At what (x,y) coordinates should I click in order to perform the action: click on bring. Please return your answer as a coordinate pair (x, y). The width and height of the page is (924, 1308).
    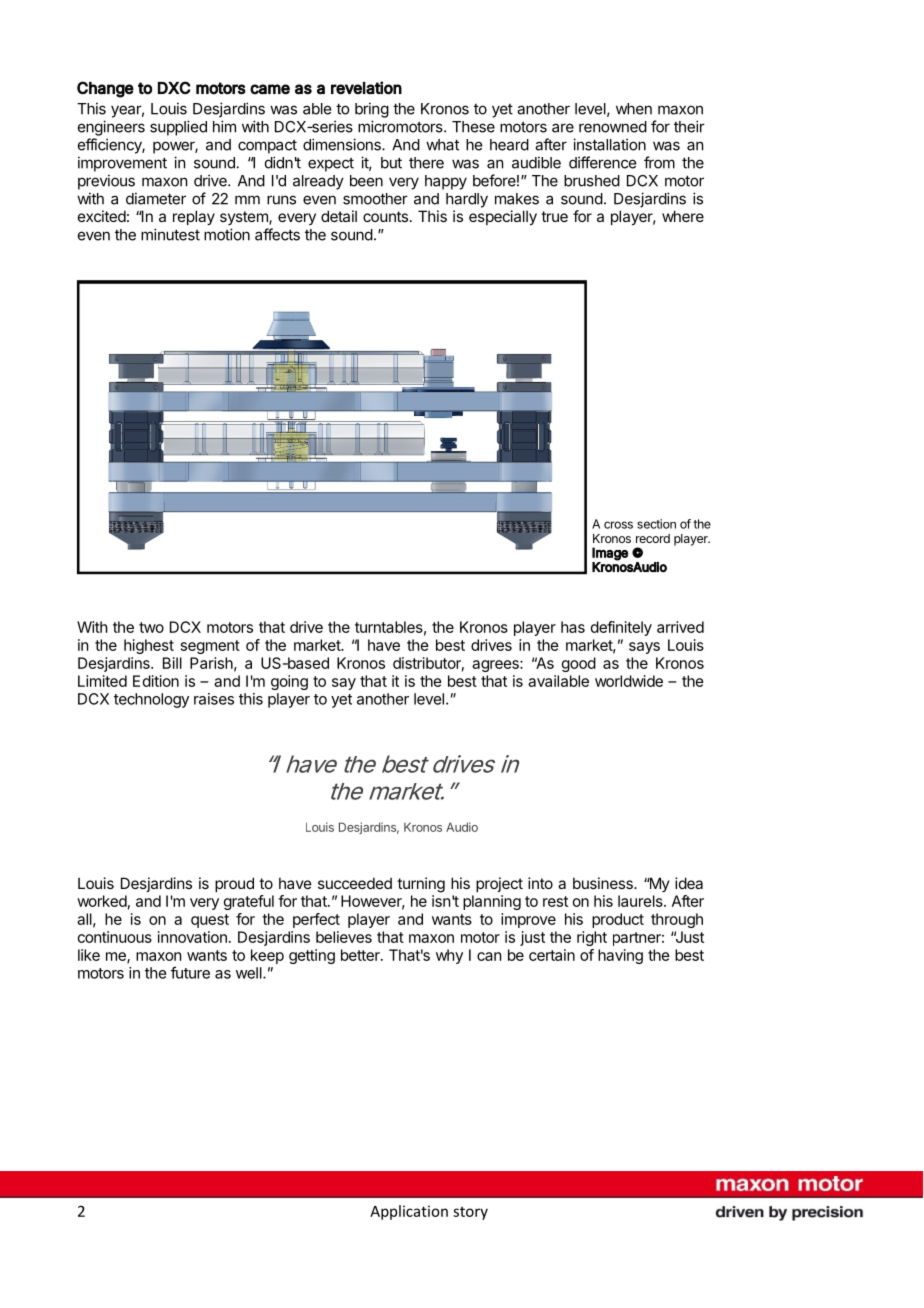
    Looking at the image, I should click on (372, 110).
